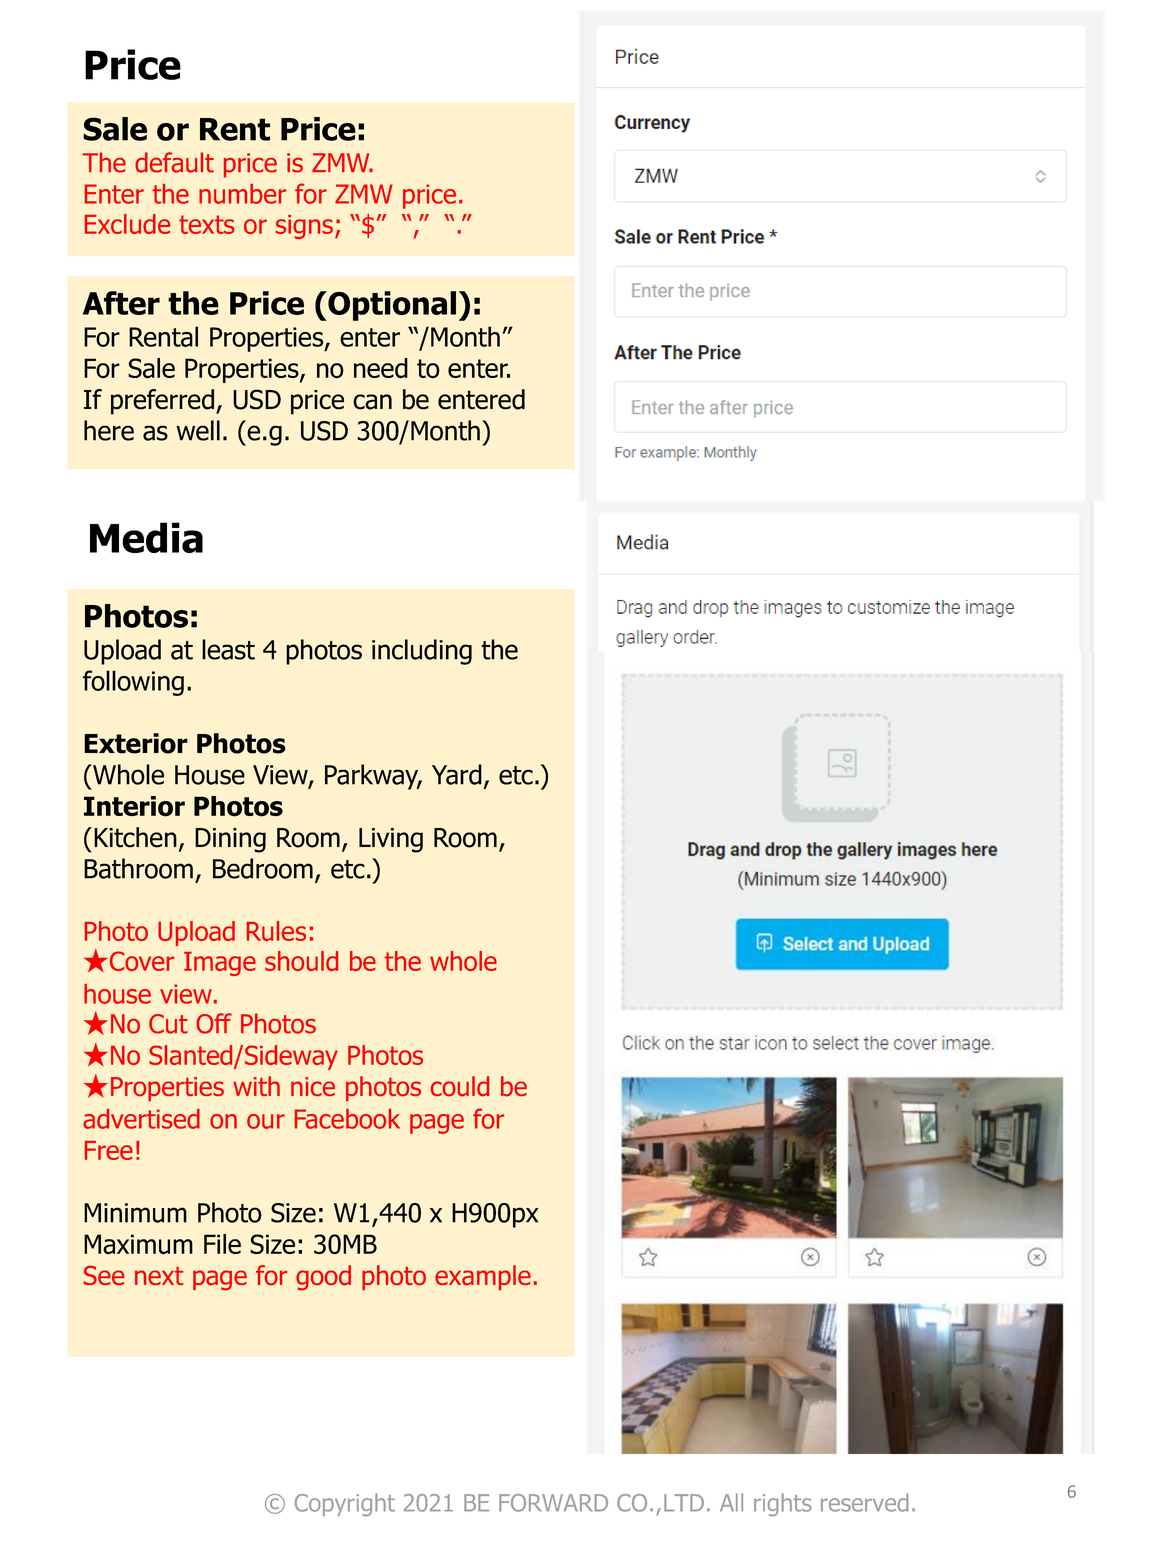 The width and height of the image is (1173, 1564). I want to click on can, so click(372, 402).
